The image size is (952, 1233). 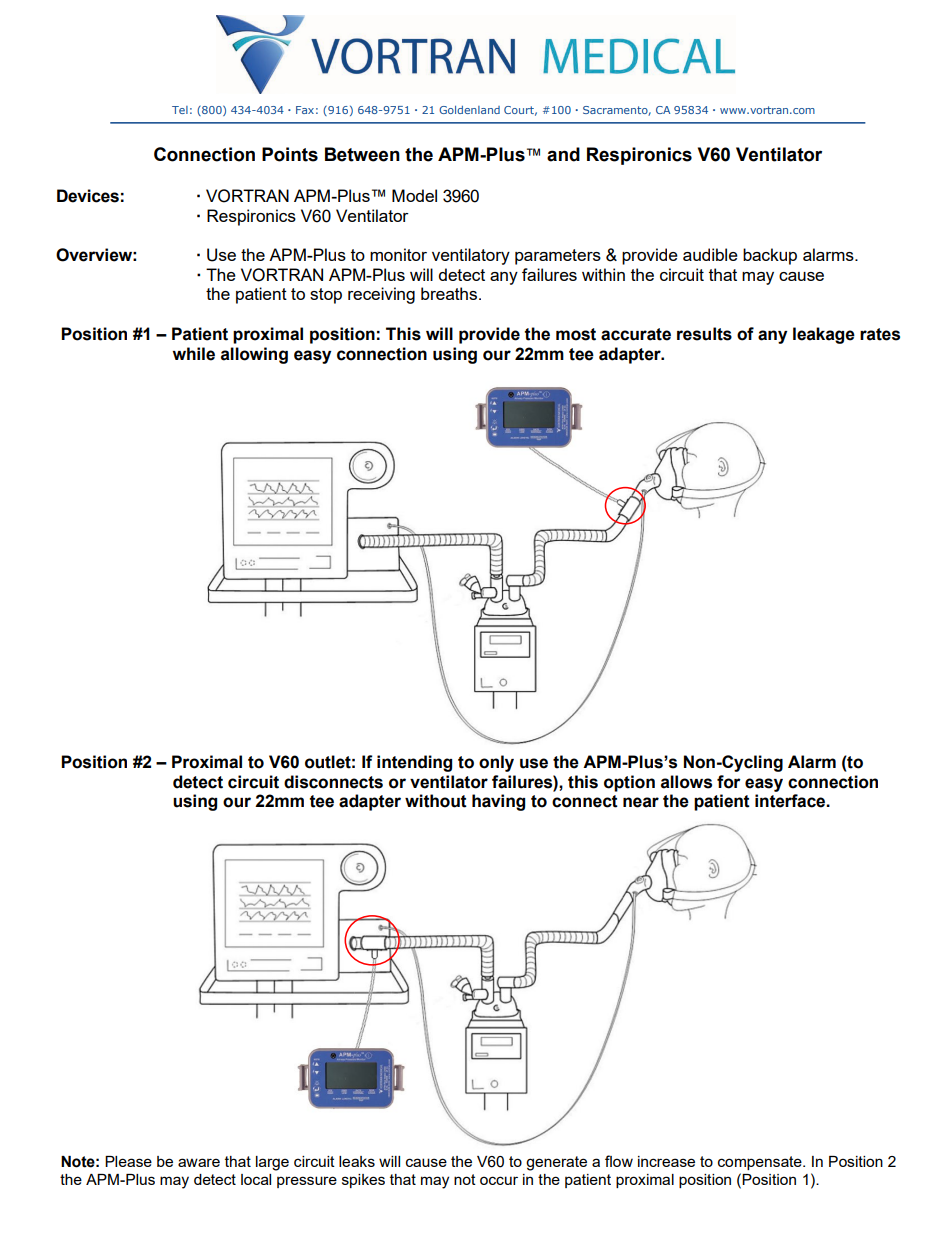 What do you see at coordinates (194, 354) in the page?
I see `while` at bounding box center [194, 354].
